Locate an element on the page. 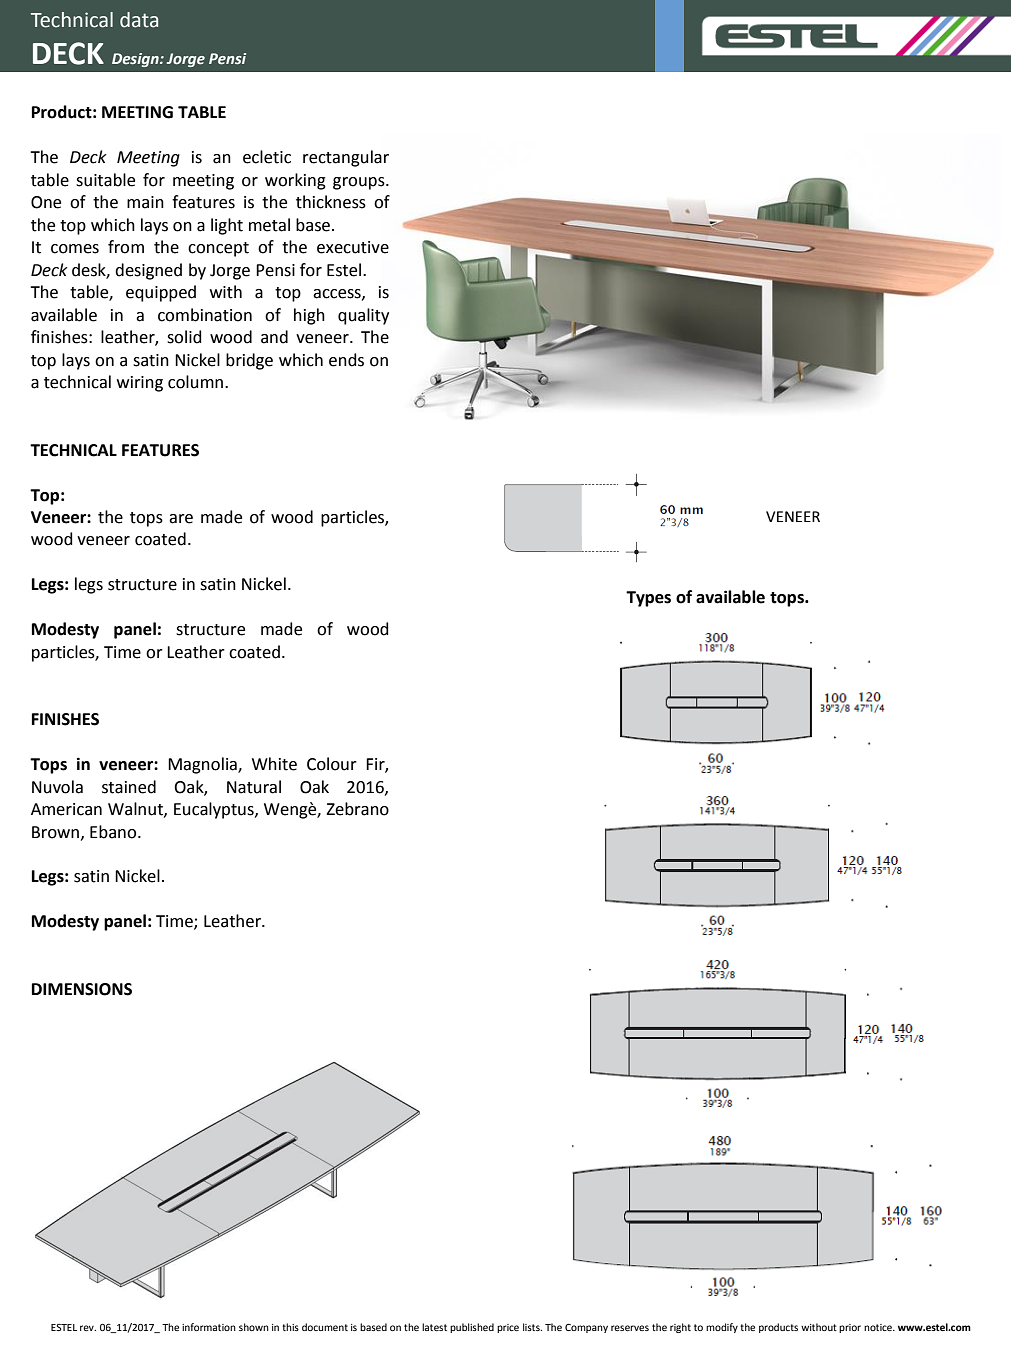  Types is located at coordinates (648, 599).
